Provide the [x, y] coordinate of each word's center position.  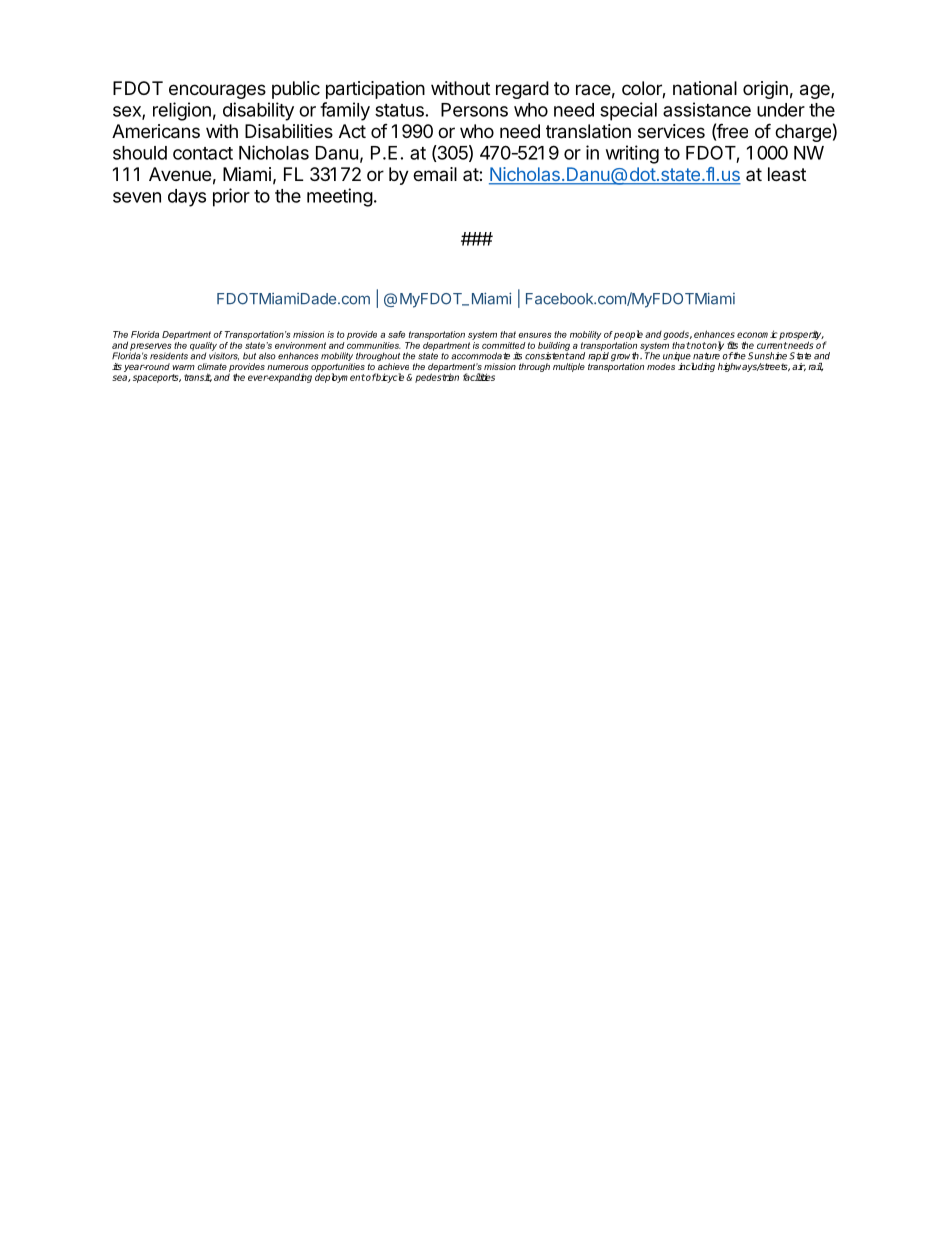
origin [765, 90]
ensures [534, 335]
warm [183, 367]
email [435, 174]
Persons [474, 110]
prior [231, 197]
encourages [217, 91]
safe [396, 334]
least [787, 174]
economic [757, 334]
